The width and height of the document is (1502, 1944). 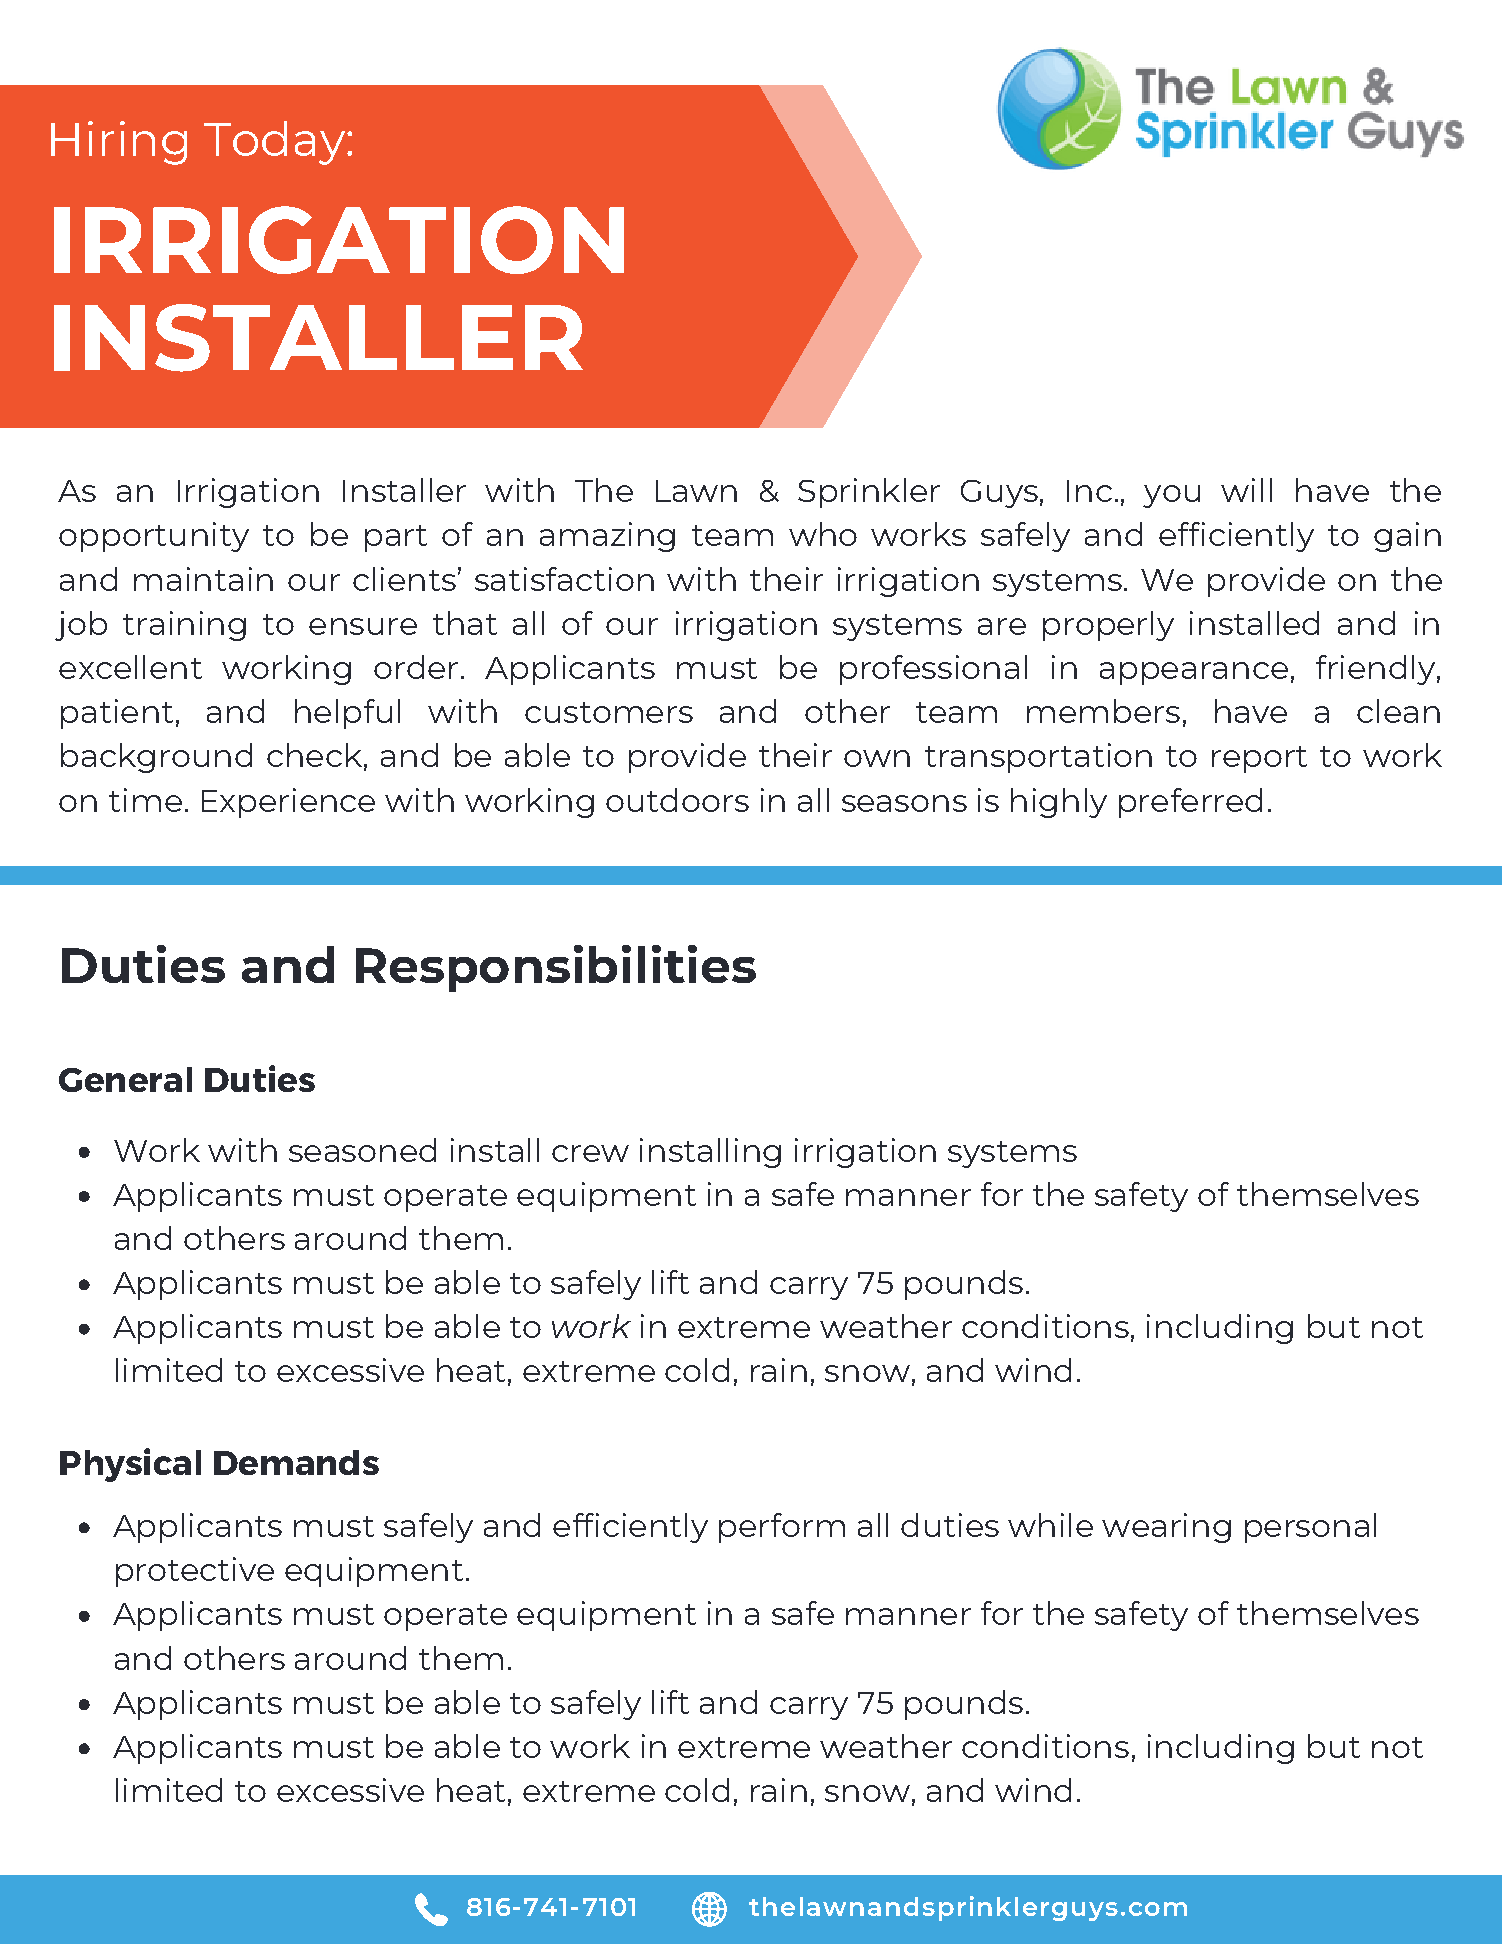 I want to click on wearing, so click(x=1166, y=1528).
